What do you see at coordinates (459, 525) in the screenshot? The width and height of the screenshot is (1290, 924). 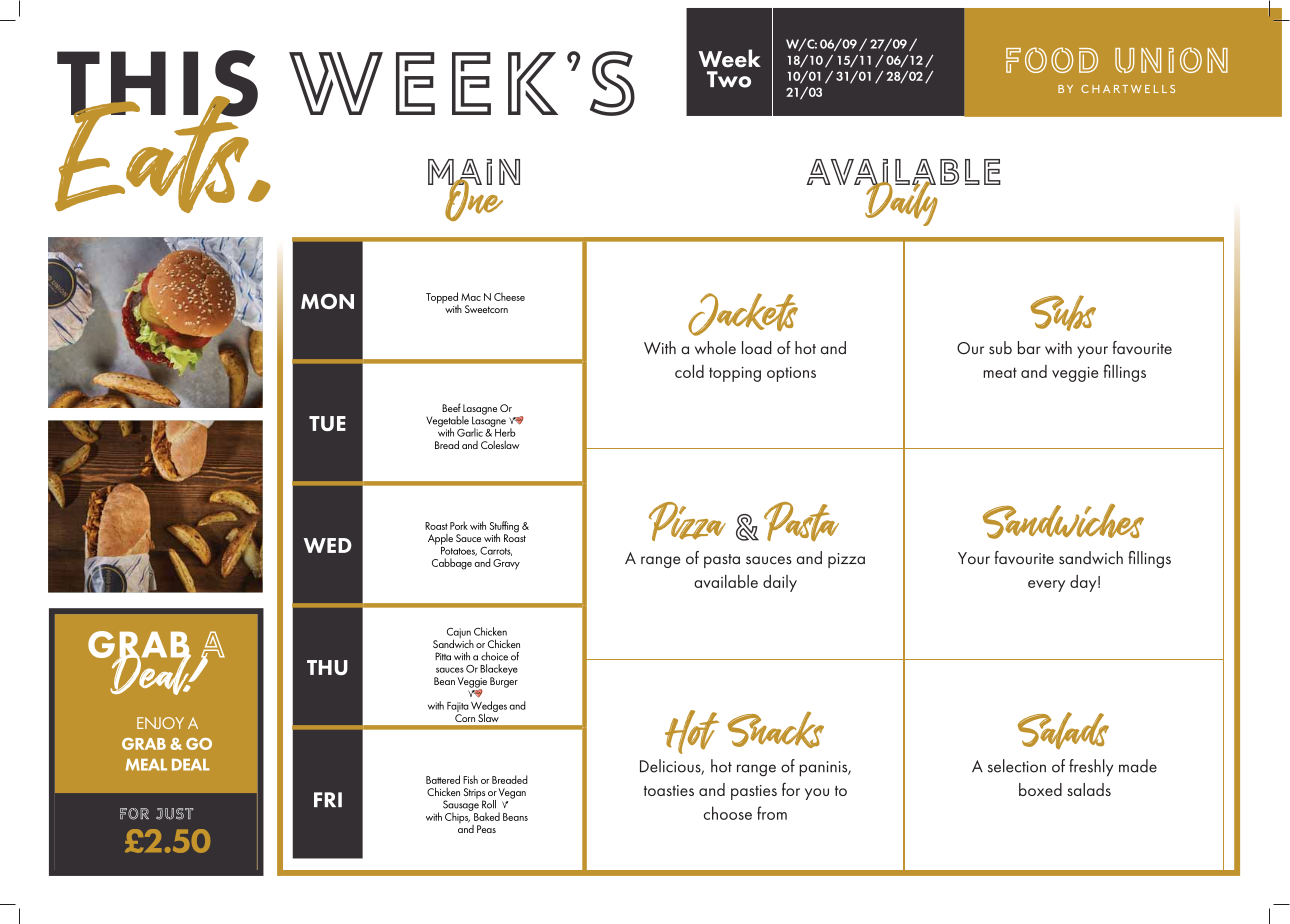 I see `Pork` at bounding box center [459, 525].
